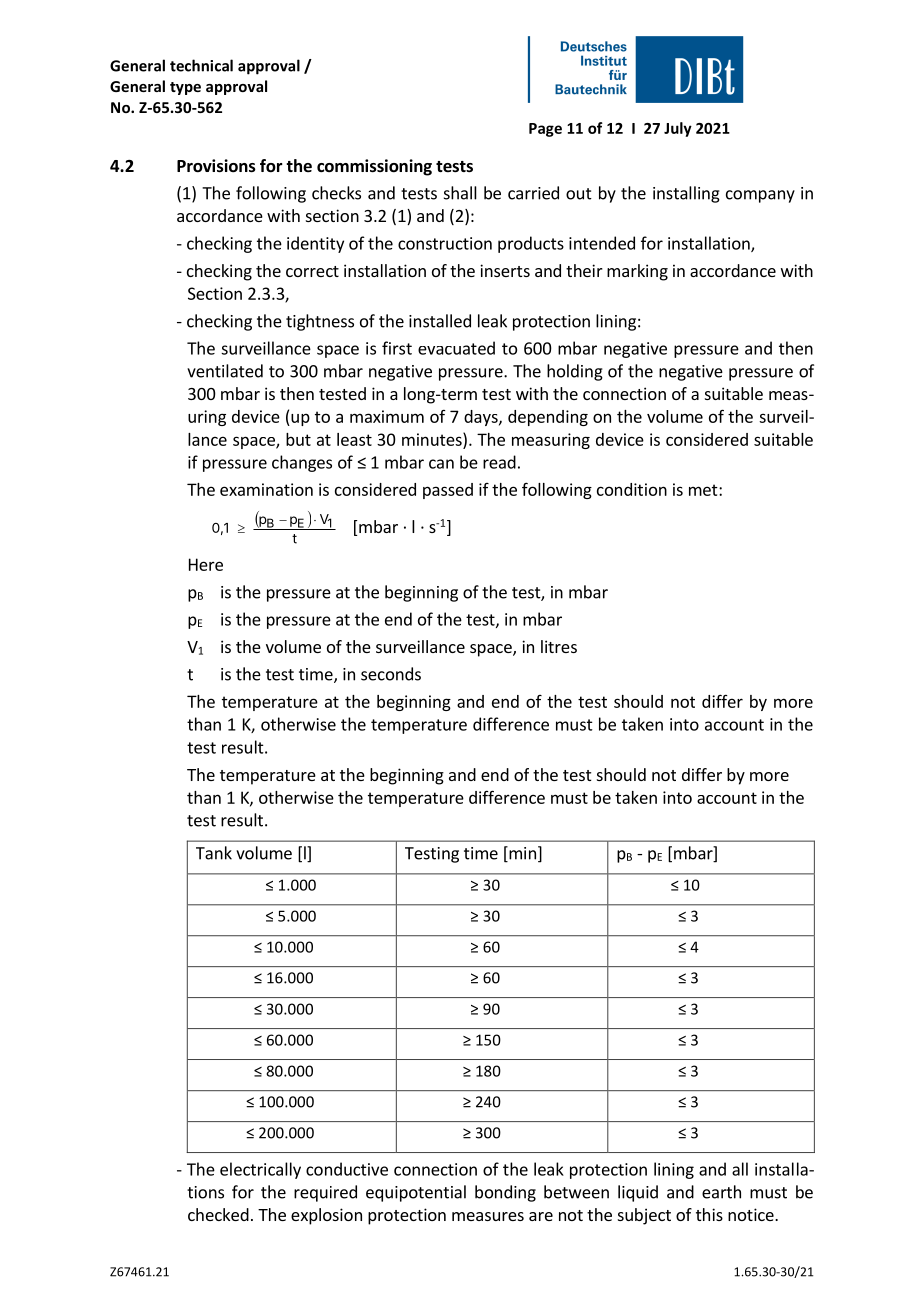 The image size is (924, 1308). I want to click on electrically, so click(260, 1170).
